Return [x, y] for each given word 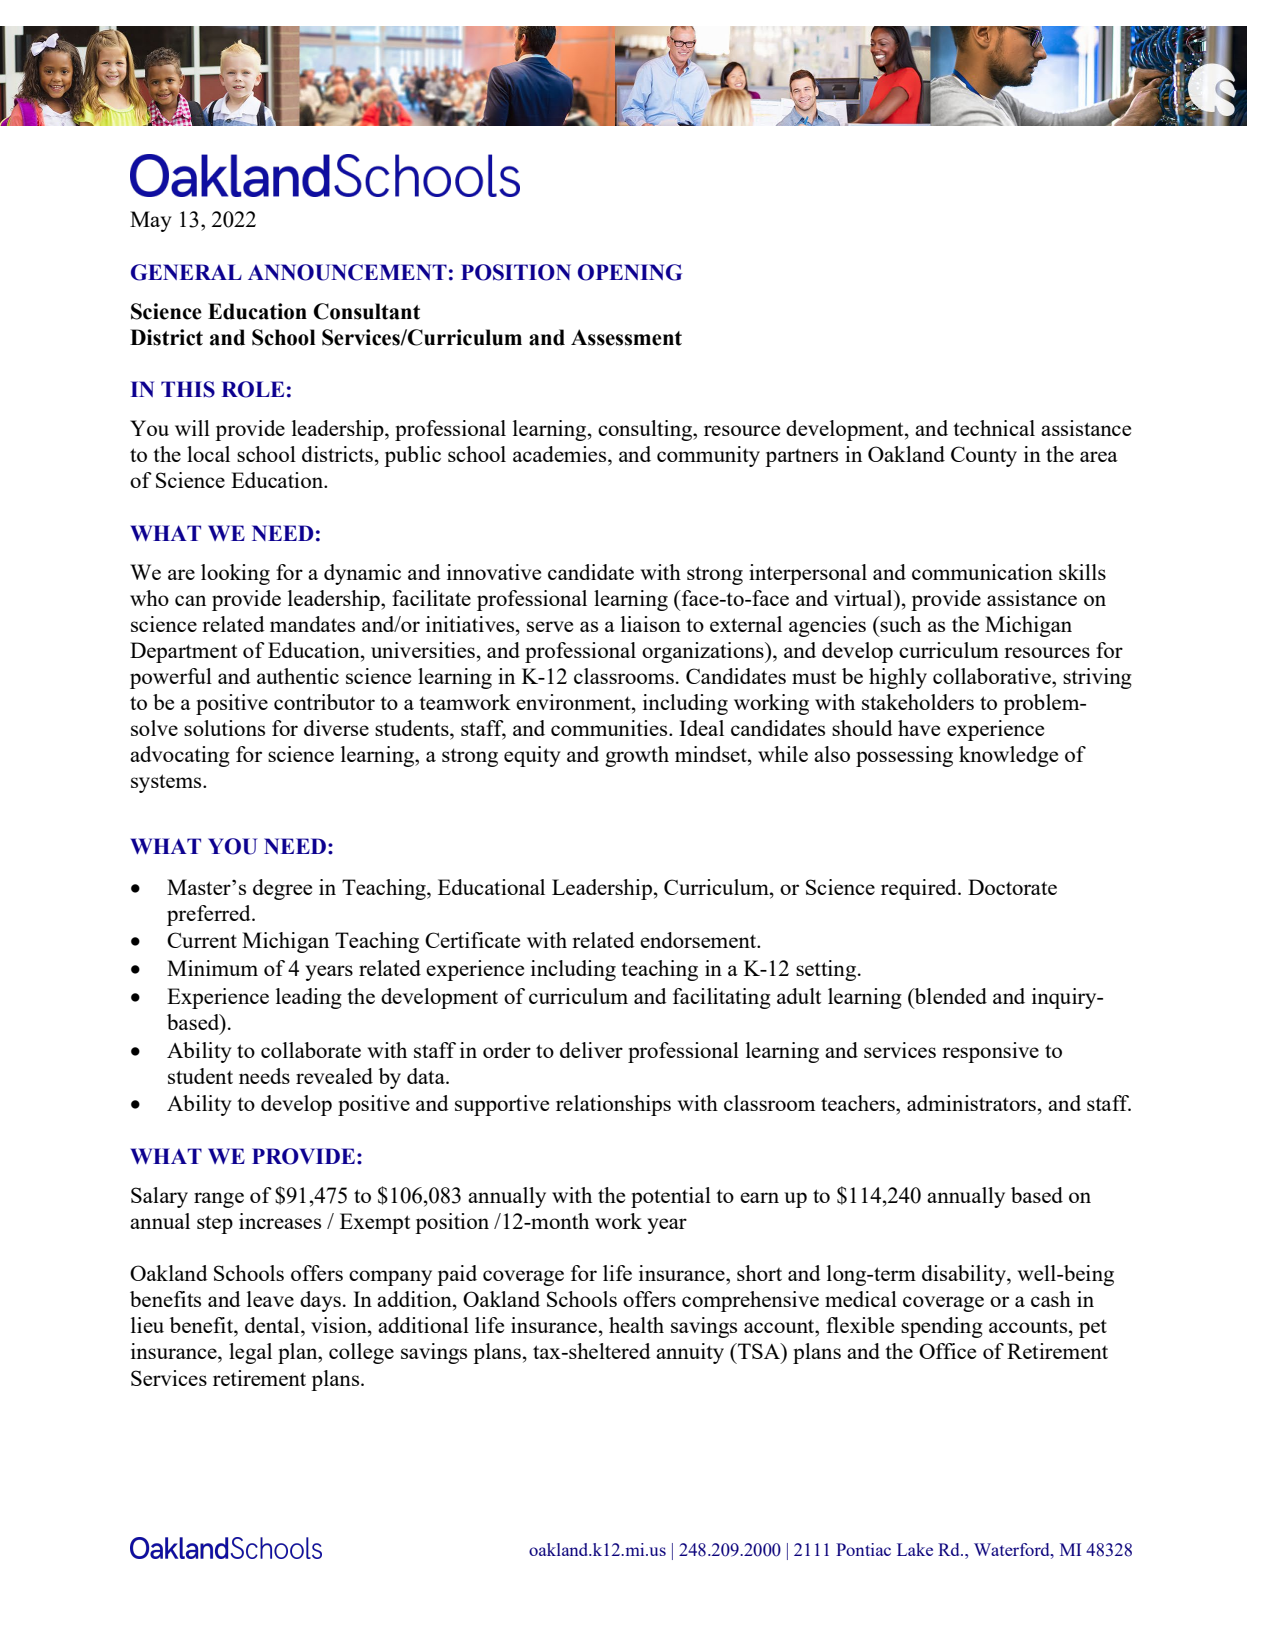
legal [250, 1353]
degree [282, 889]
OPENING [630, 272]
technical [994, 428]
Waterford [1013, 1549]
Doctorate [1012, 887]
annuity [690, 1353]
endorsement [699, 940]
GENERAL [186, 272]
